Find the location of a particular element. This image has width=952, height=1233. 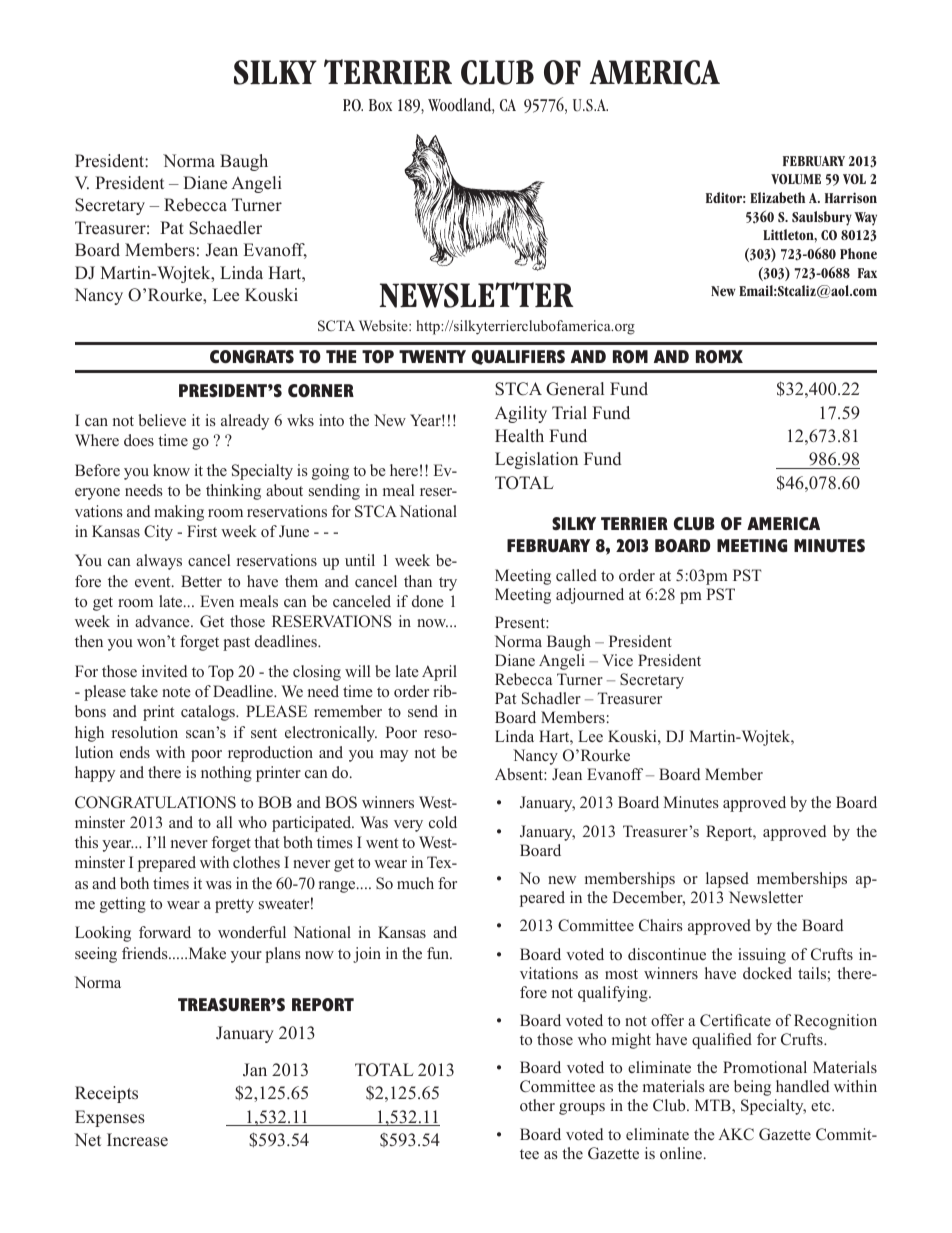

Increase is located at coordinates (137, 1140).
